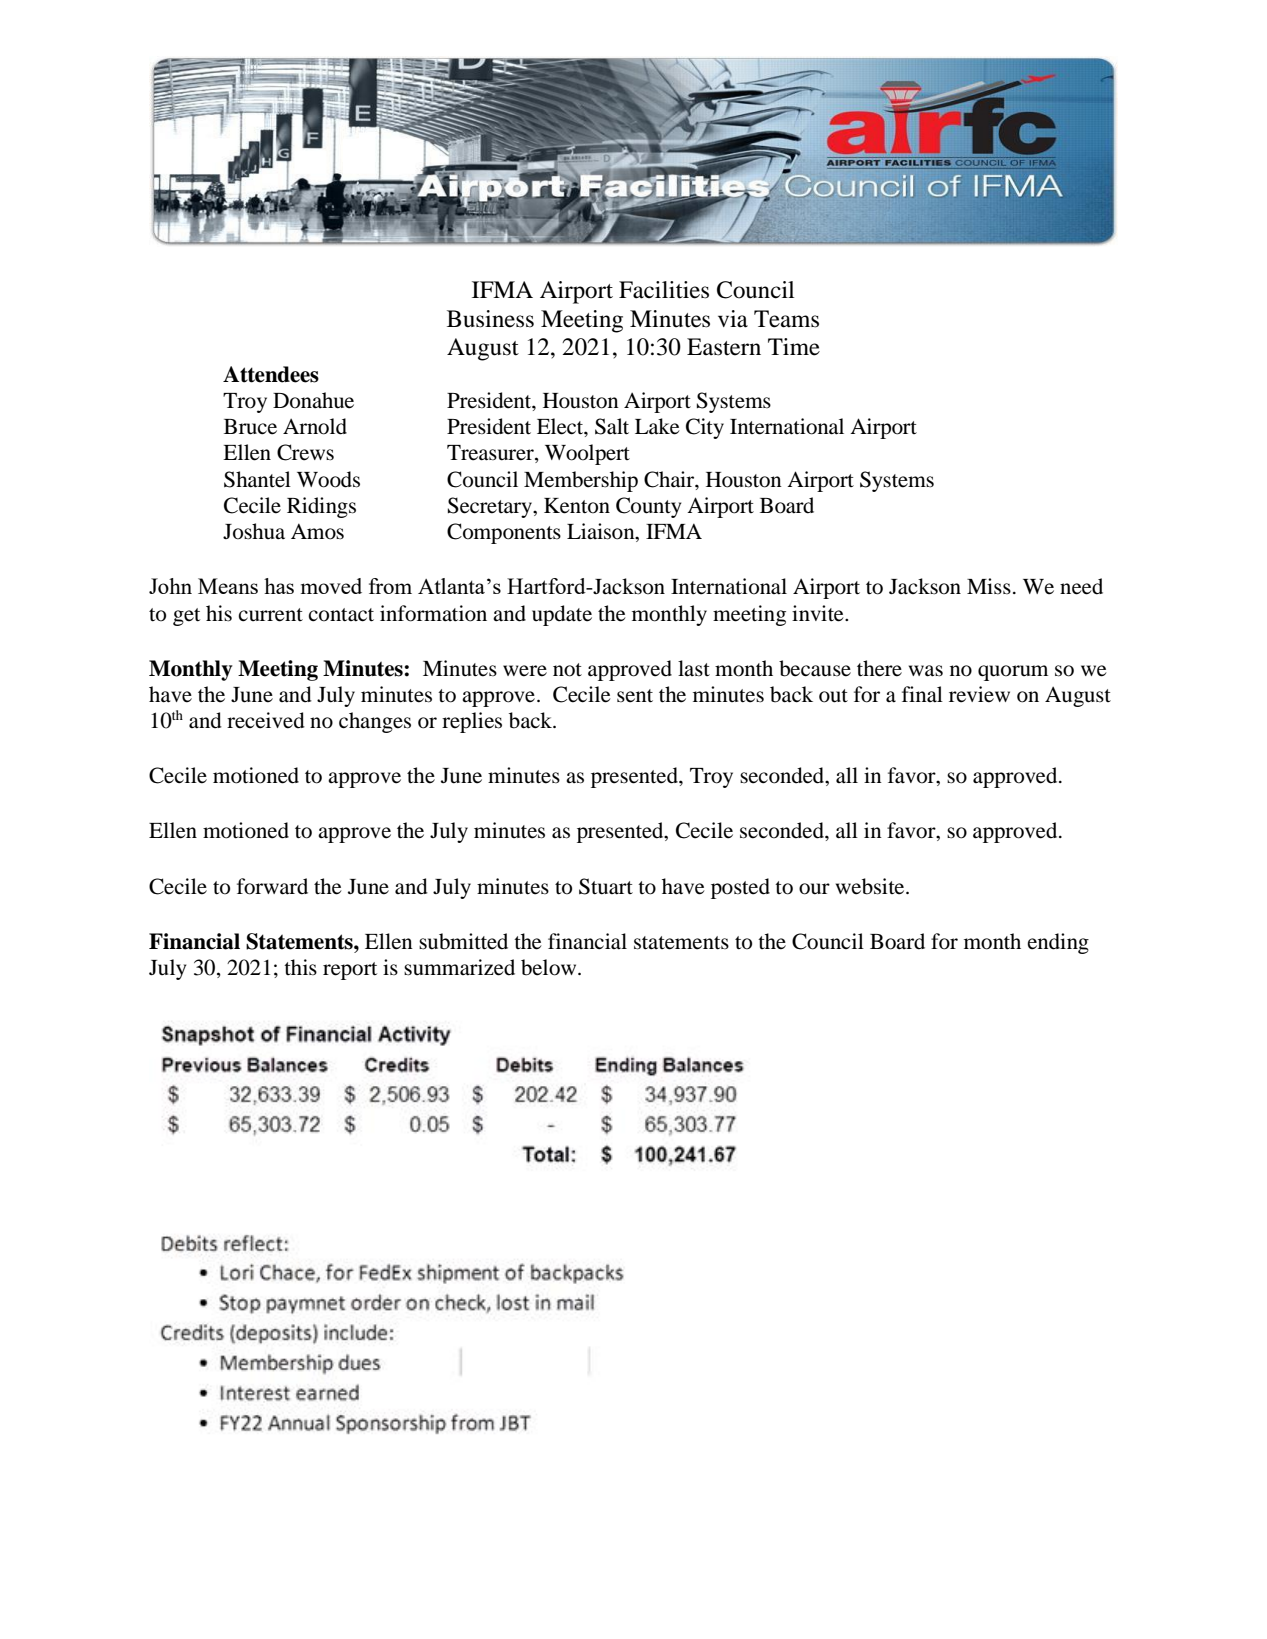 Image resolution: width=1267 pixels, height=1639 pixels. Describe the element at coordinates (602, 532) in the screenshot. I see `Liaison` at that location.
